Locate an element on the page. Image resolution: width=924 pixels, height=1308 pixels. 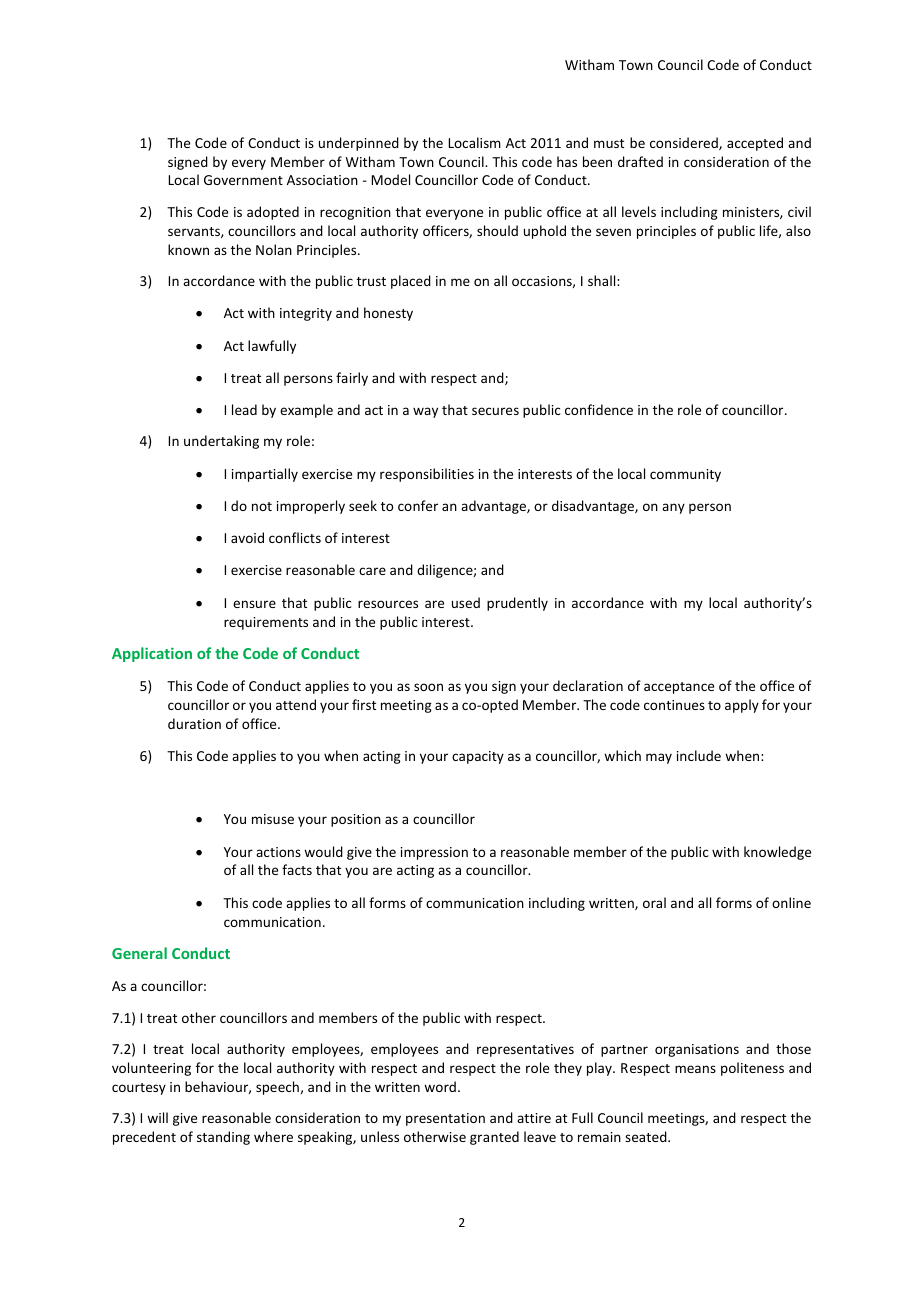
standing is located at coordinates (223, 1138).
